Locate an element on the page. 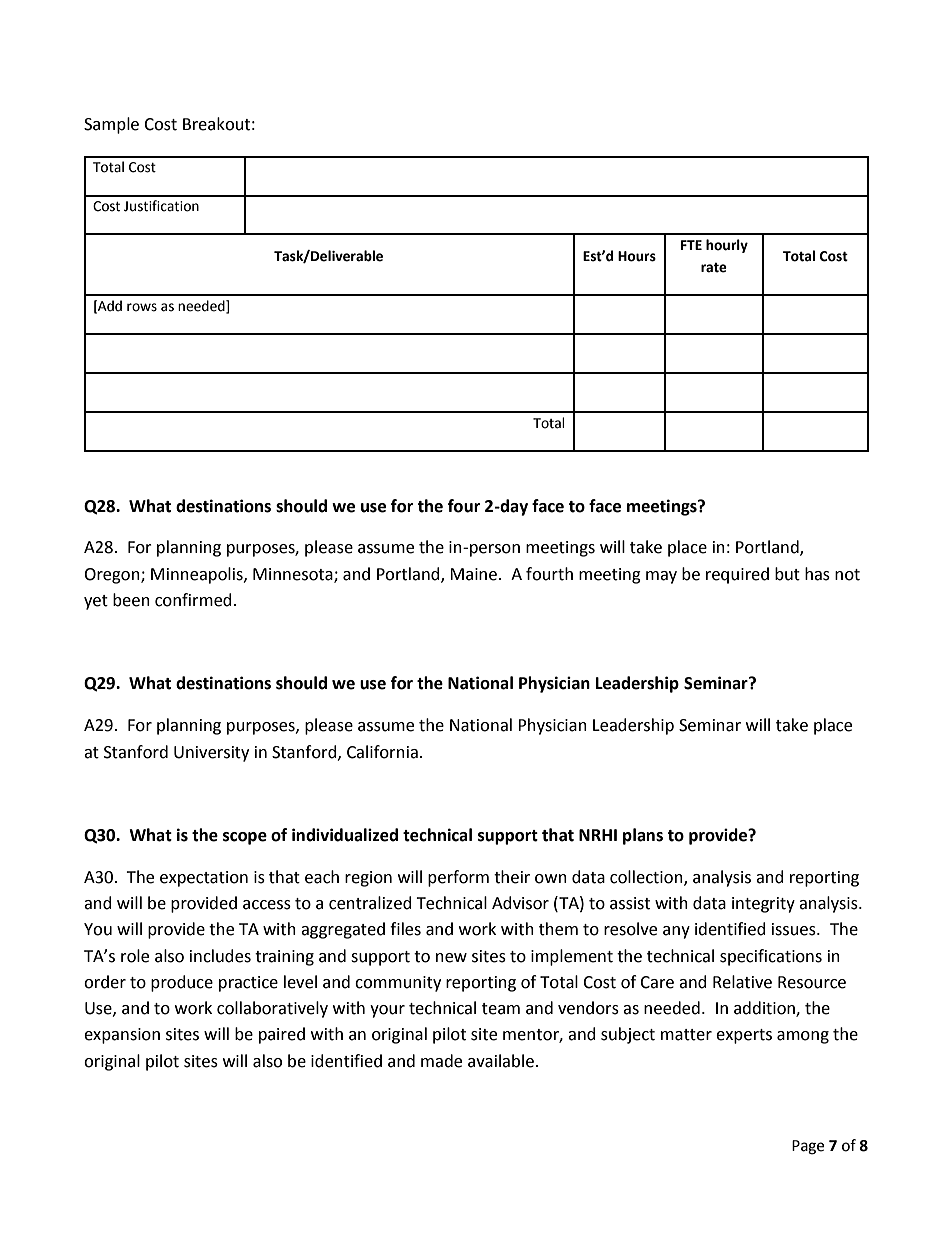 This image has height=1233, width=952. Page is located at coordinates (808, 1147).
